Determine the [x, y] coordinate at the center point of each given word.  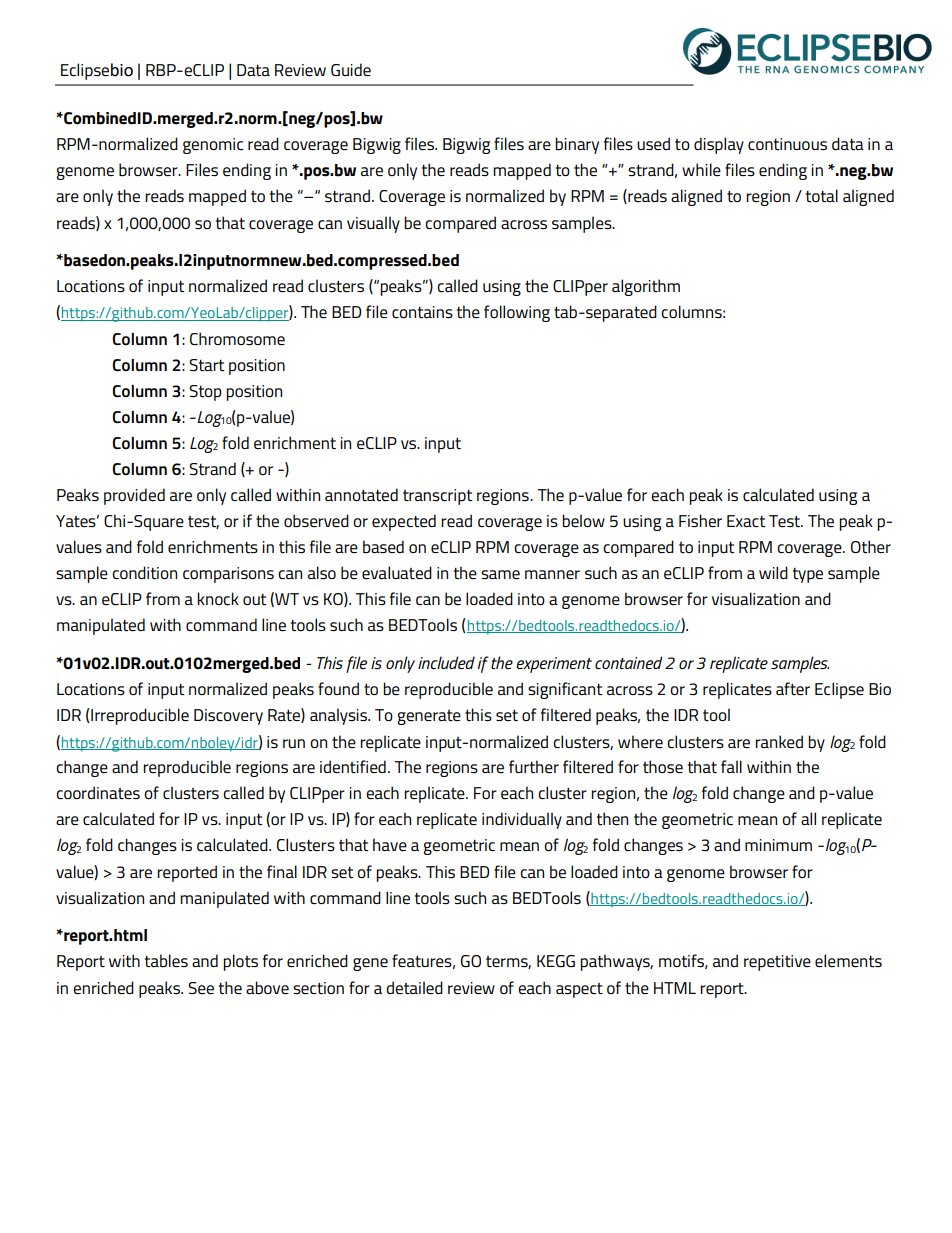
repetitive [777, 963]
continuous [787, 144]
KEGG [556, 961]
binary [577, 145]
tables [166, 961]
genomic [213, 146]
